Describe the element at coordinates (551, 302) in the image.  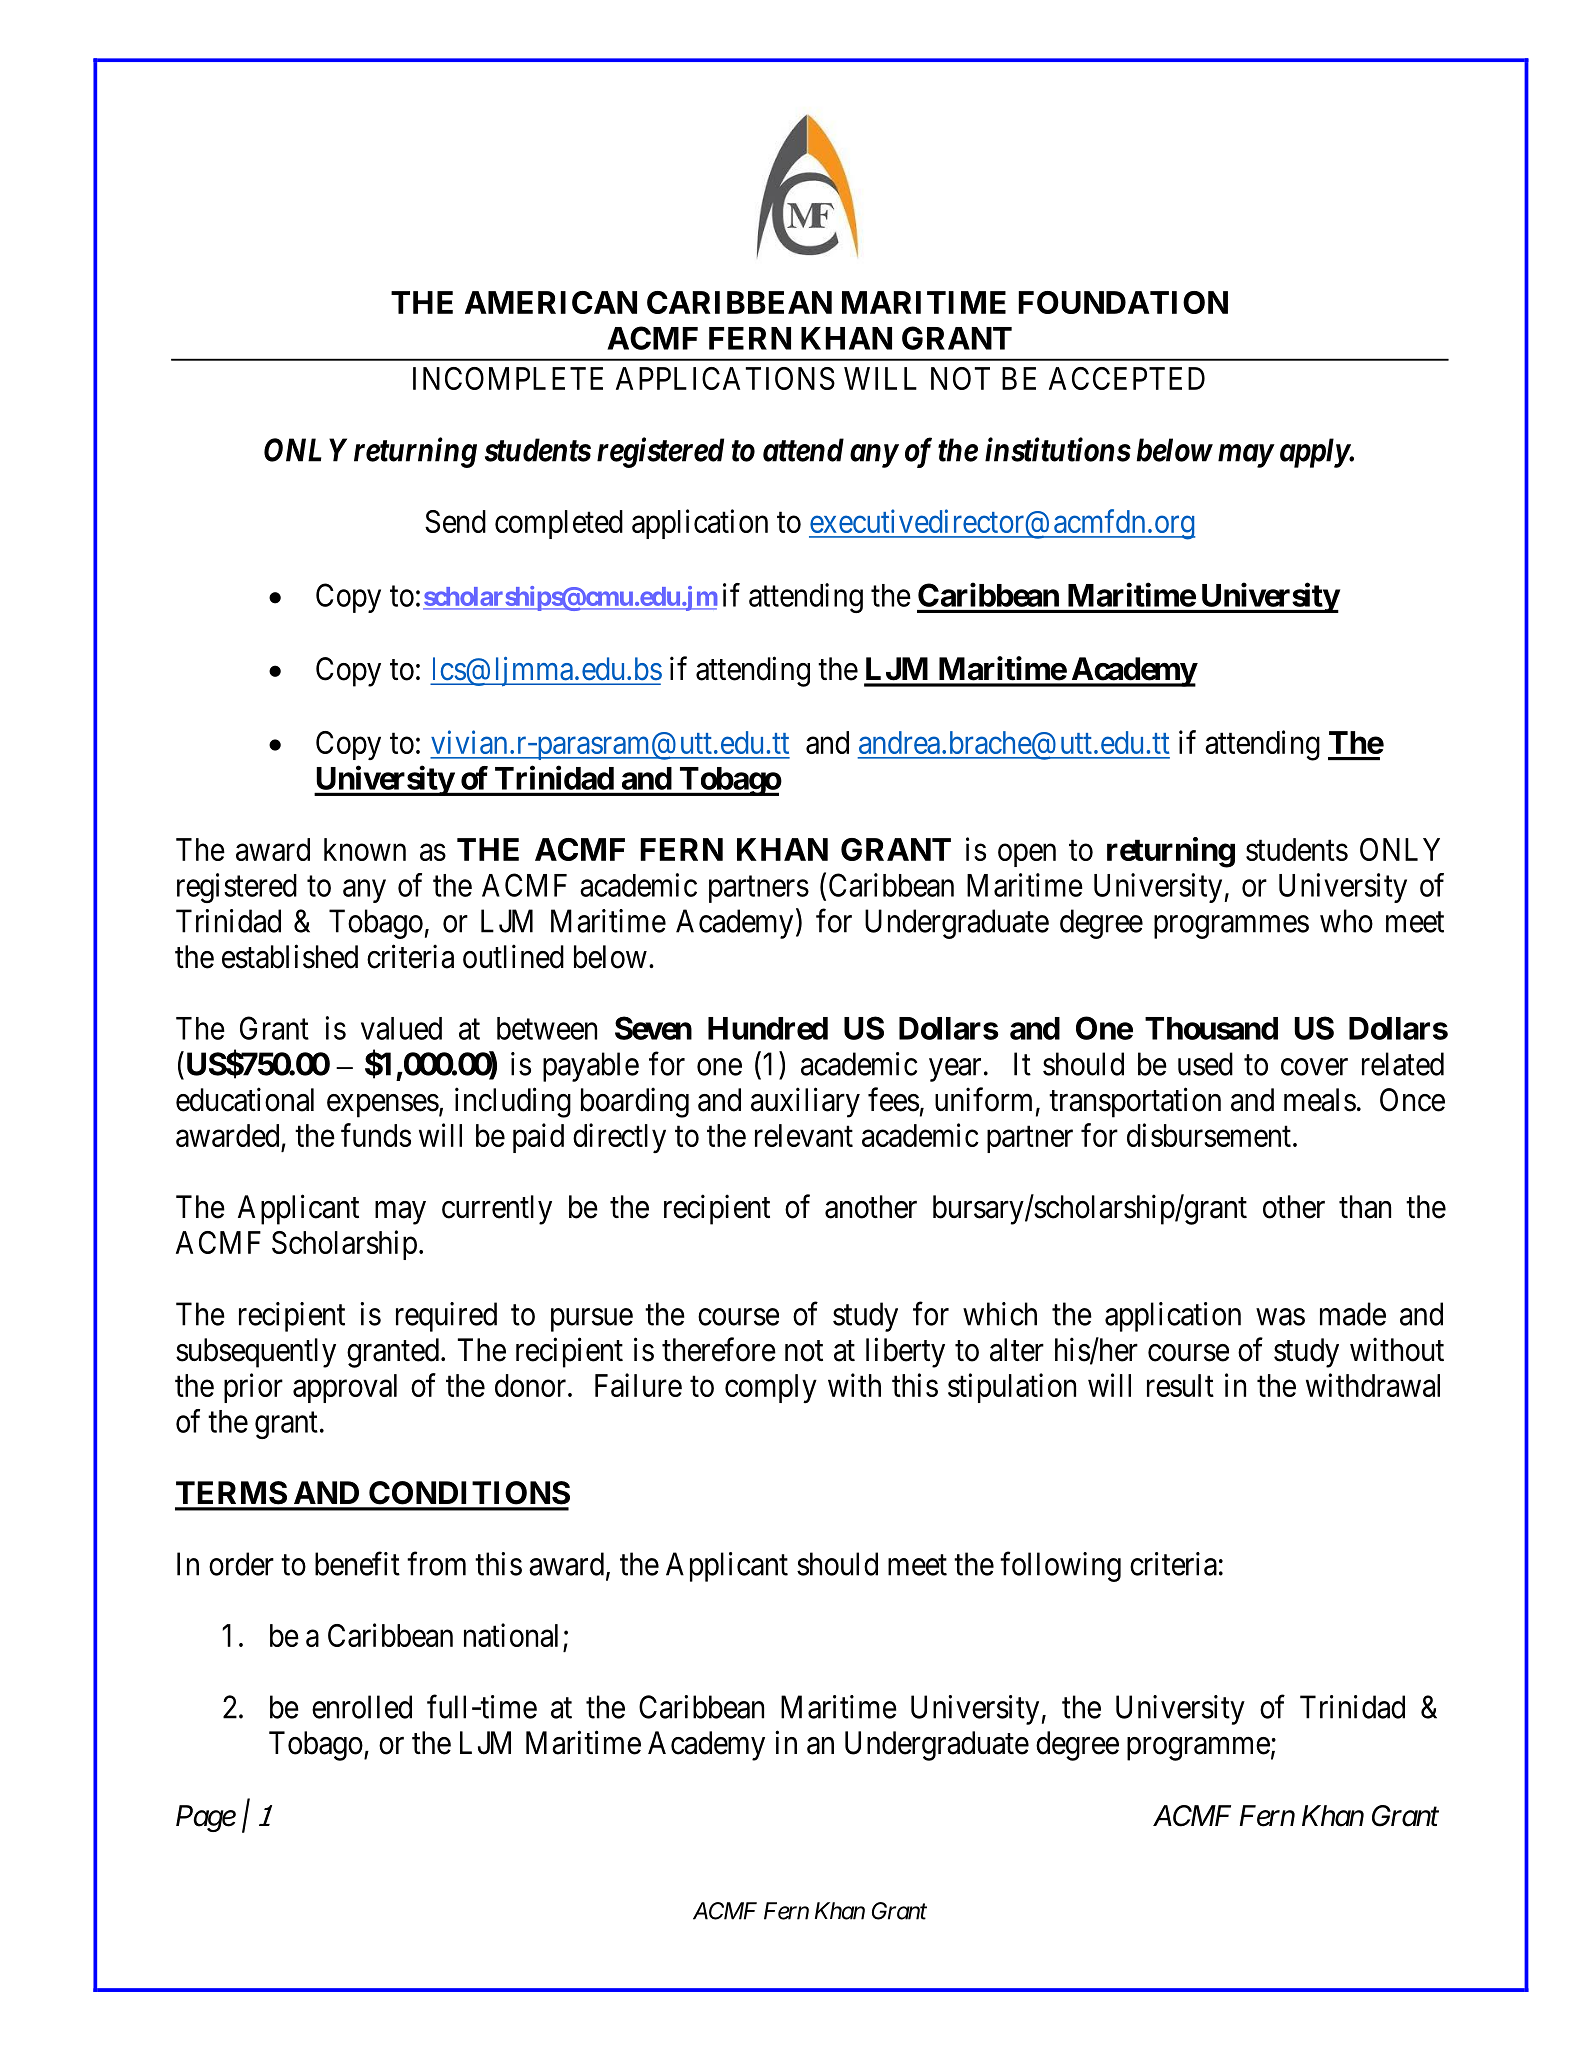
I see `AMERICAN` at that location.
